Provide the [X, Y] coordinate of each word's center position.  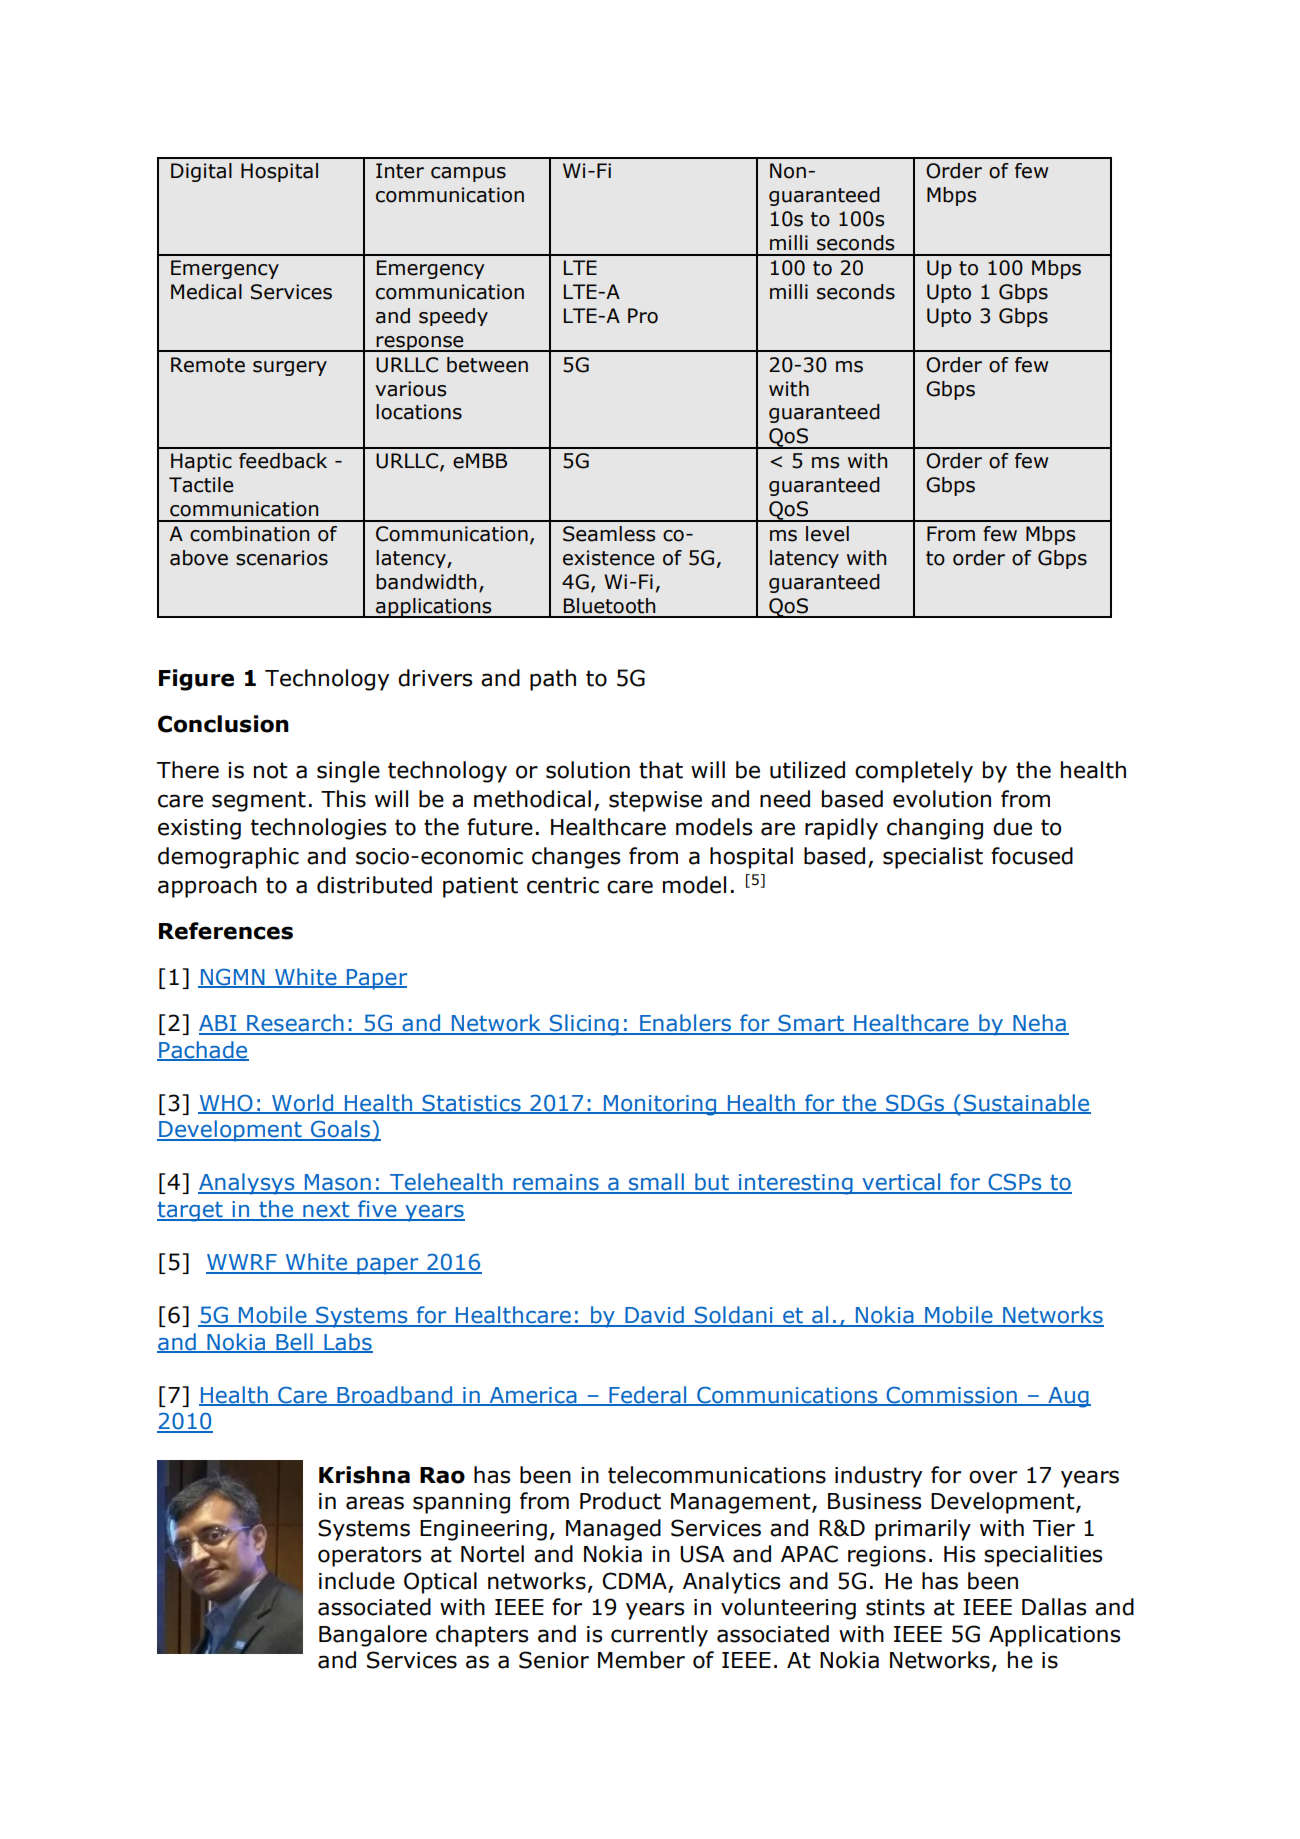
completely [914, 772]
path [553, 680]
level [827, 534]
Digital [201, 172]
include [357, 1581]
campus [468, 174]
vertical [901, 1183]
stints [895, 1607]
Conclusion [223, 724]
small [656, 1183]
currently [659, 1636]
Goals [340, 1130]
